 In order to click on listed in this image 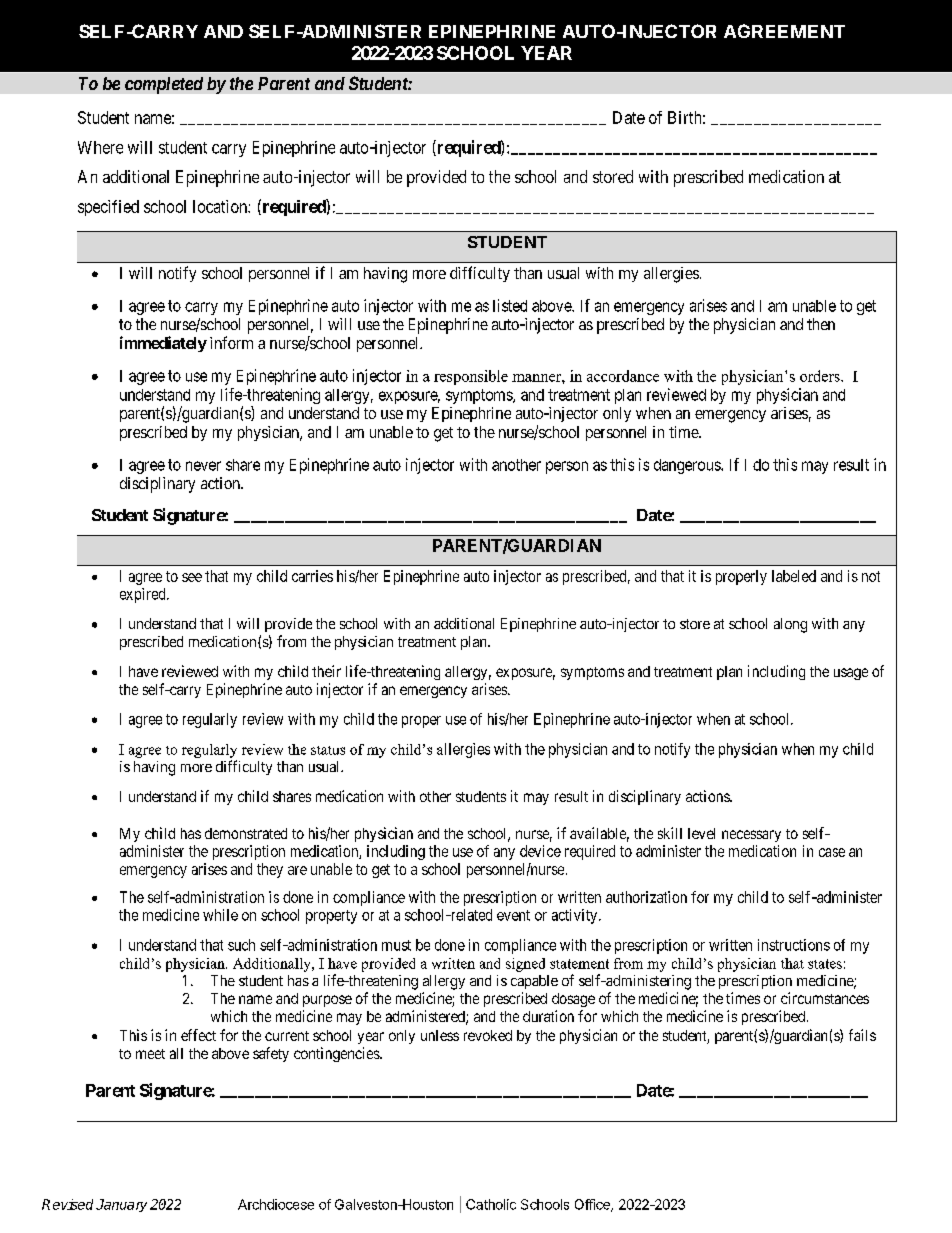, I will do `click(510, 305)`.
